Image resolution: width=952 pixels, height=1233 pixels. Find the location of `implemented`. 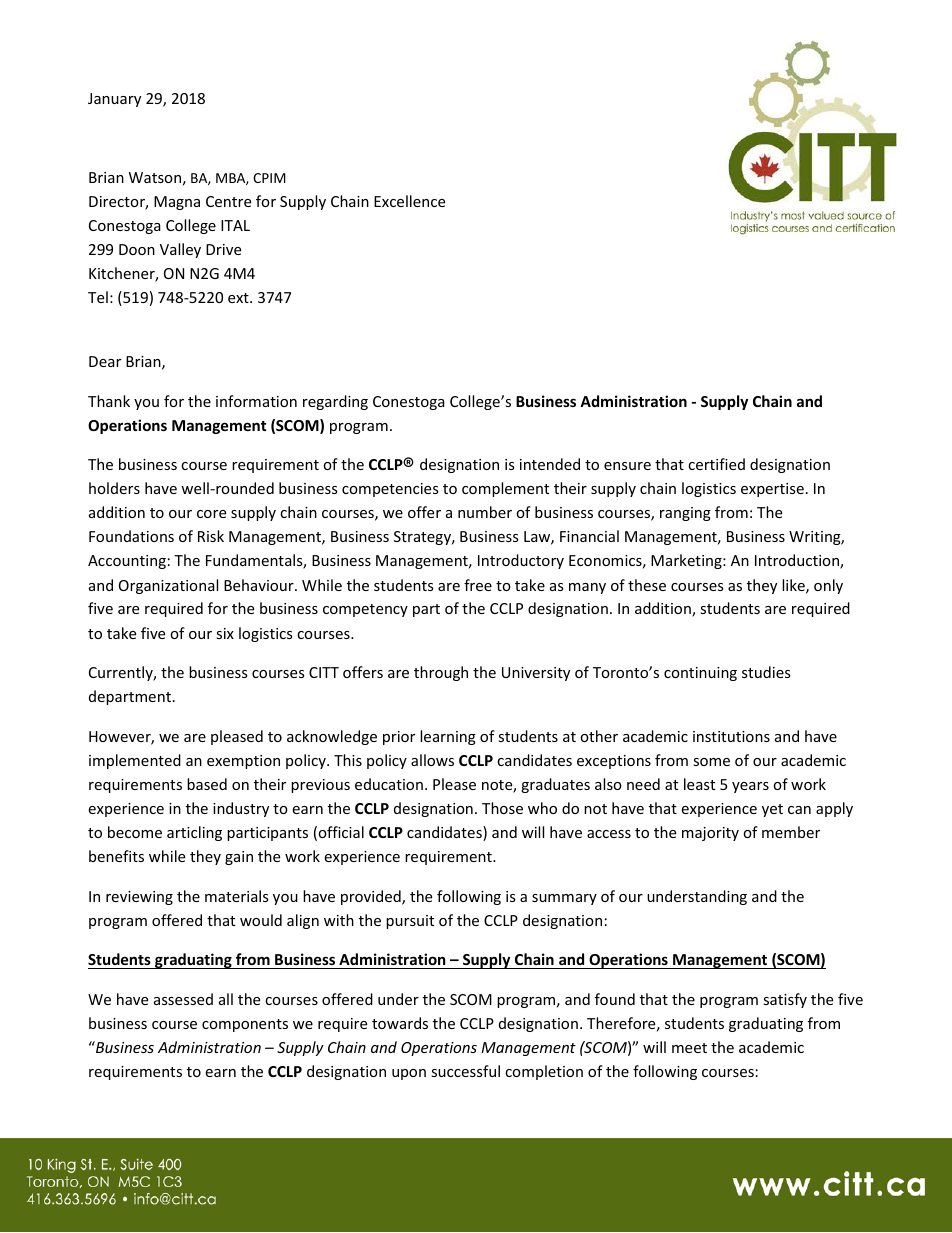

implemented is located at coordinates (135, 761).
